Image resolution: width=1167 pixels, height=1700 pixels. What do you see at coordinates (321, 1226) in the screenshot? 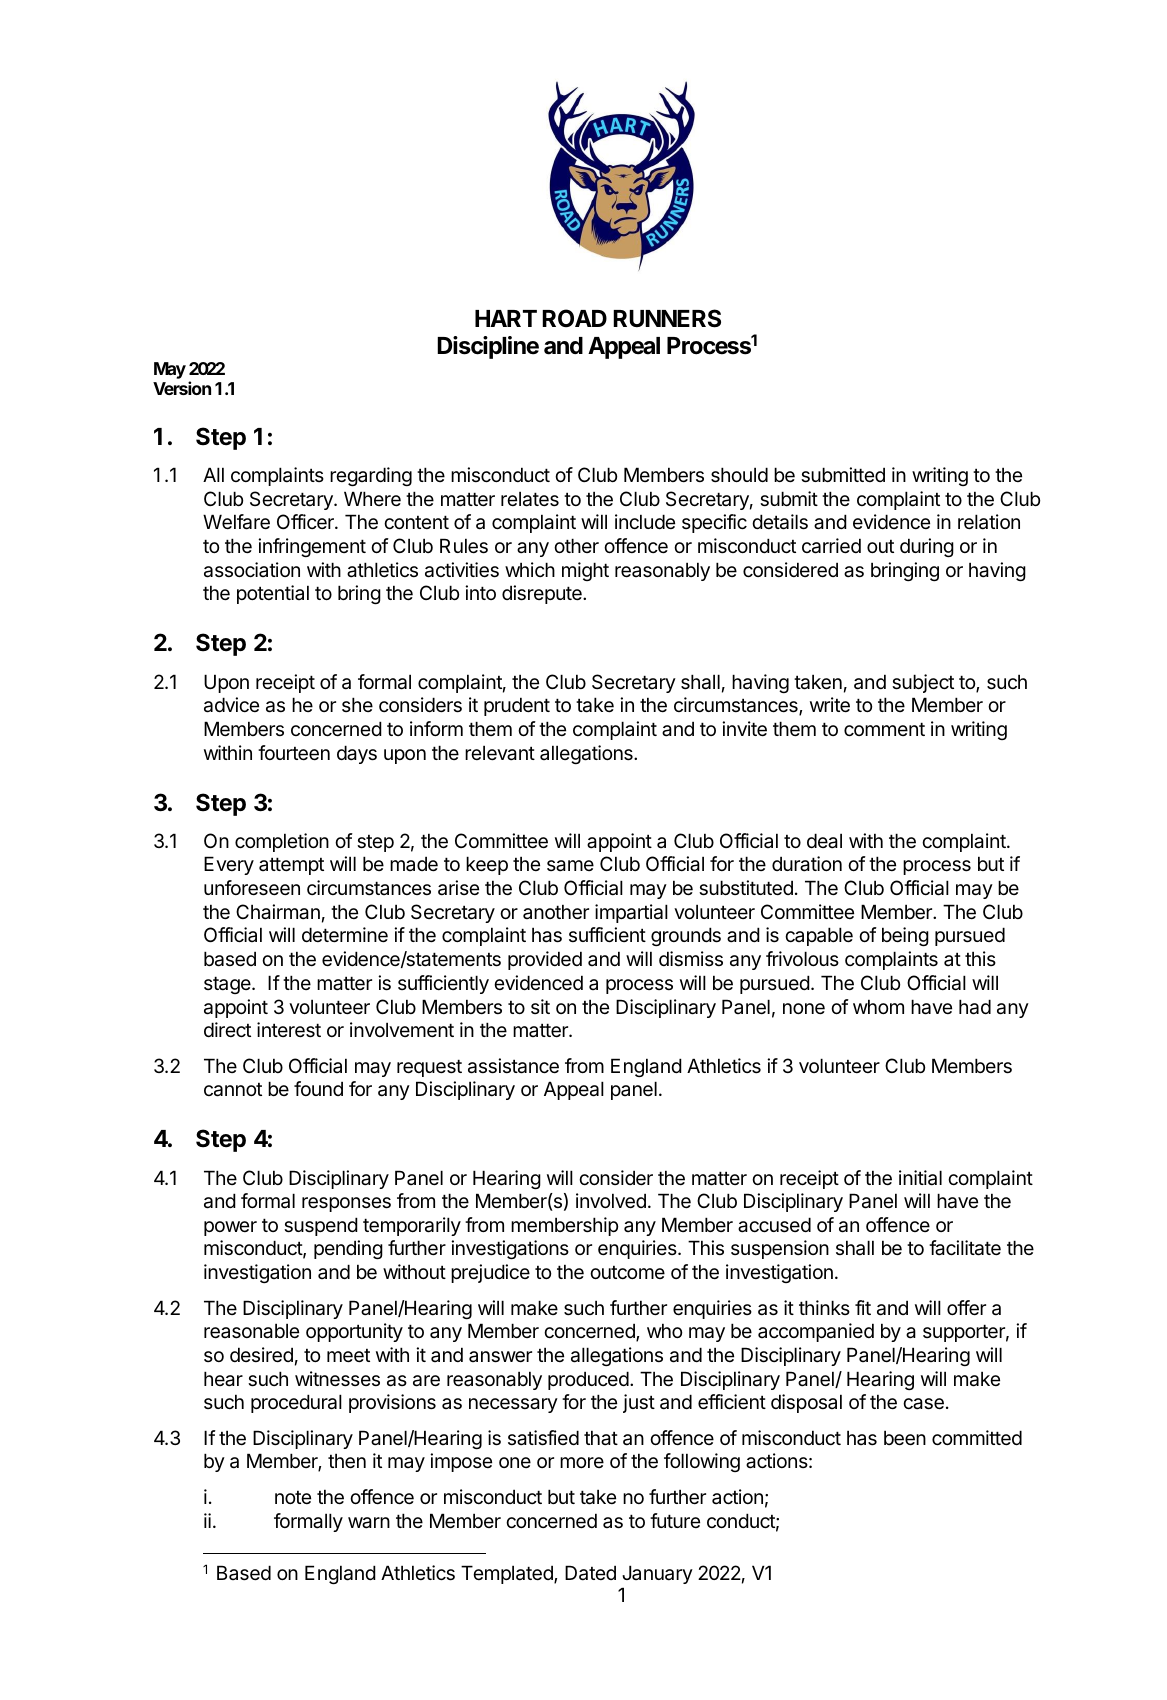
I see `suspend` at bounding box center [321, 1226].
